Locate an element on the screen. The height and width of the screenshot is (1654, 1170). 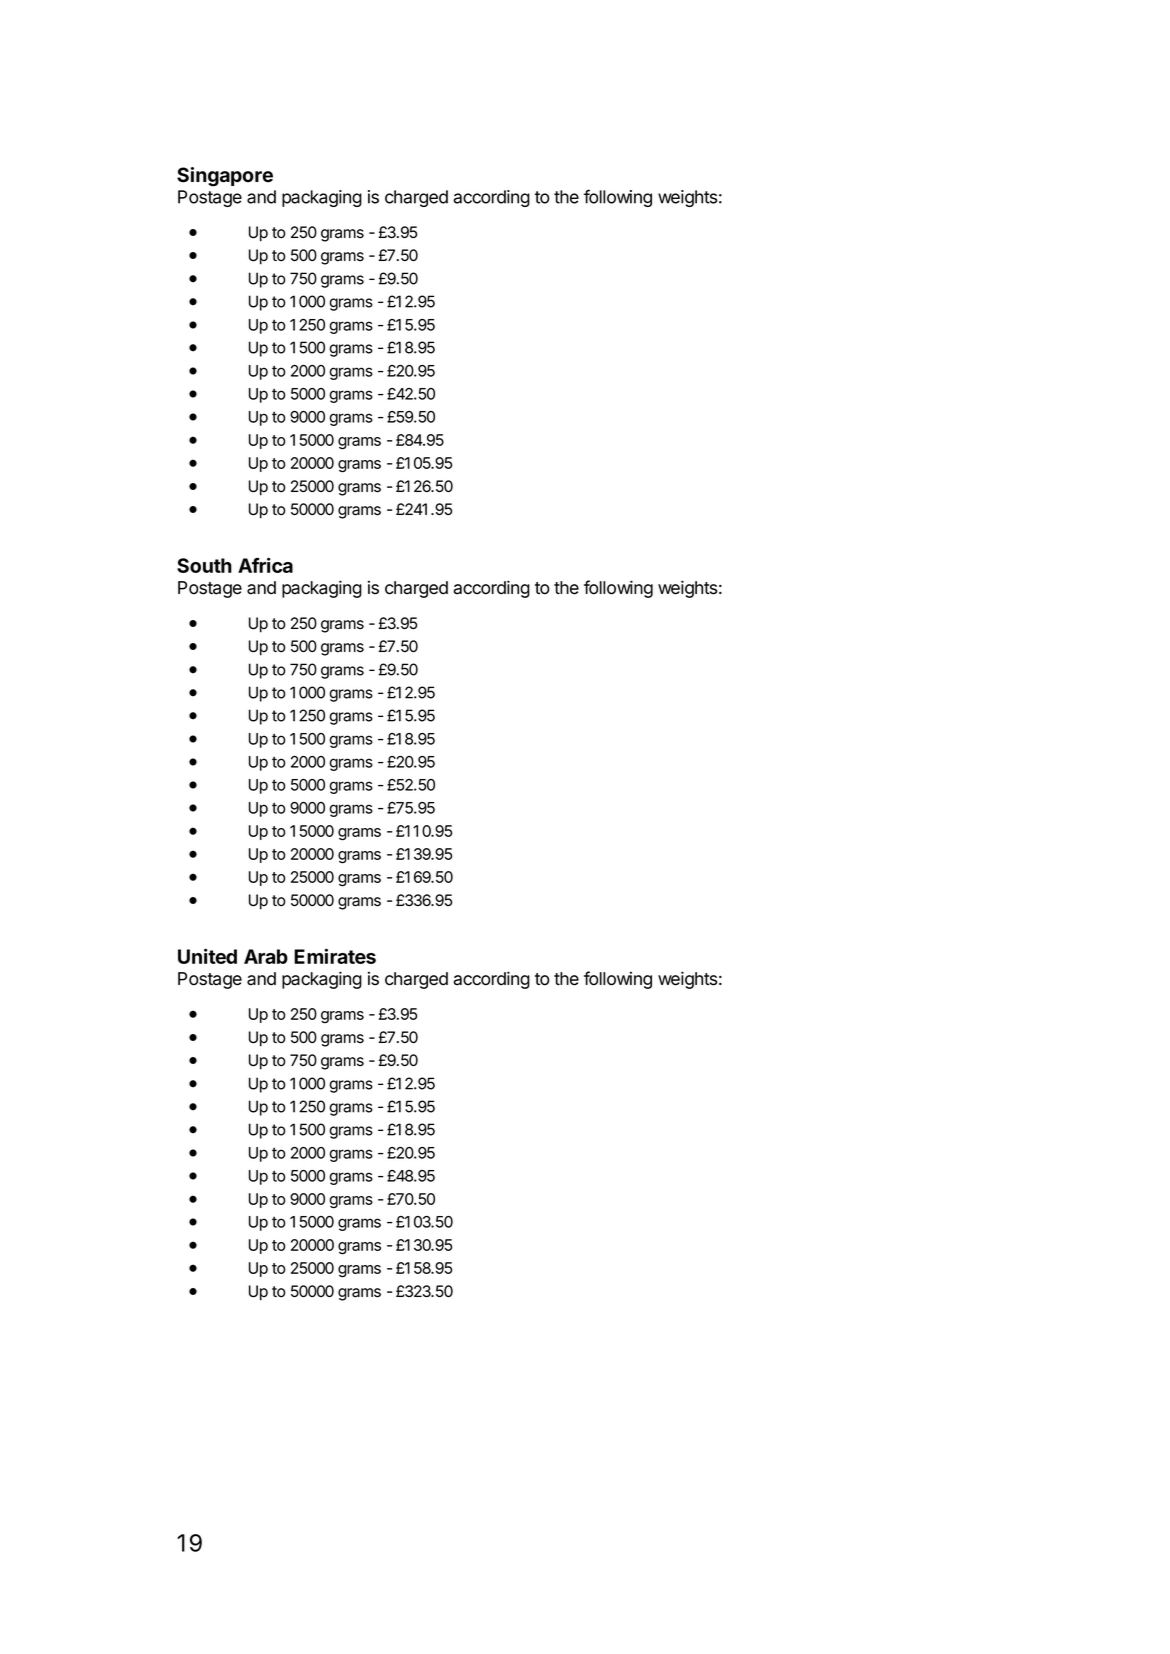
Arab is located at coordinates (266, 956).
